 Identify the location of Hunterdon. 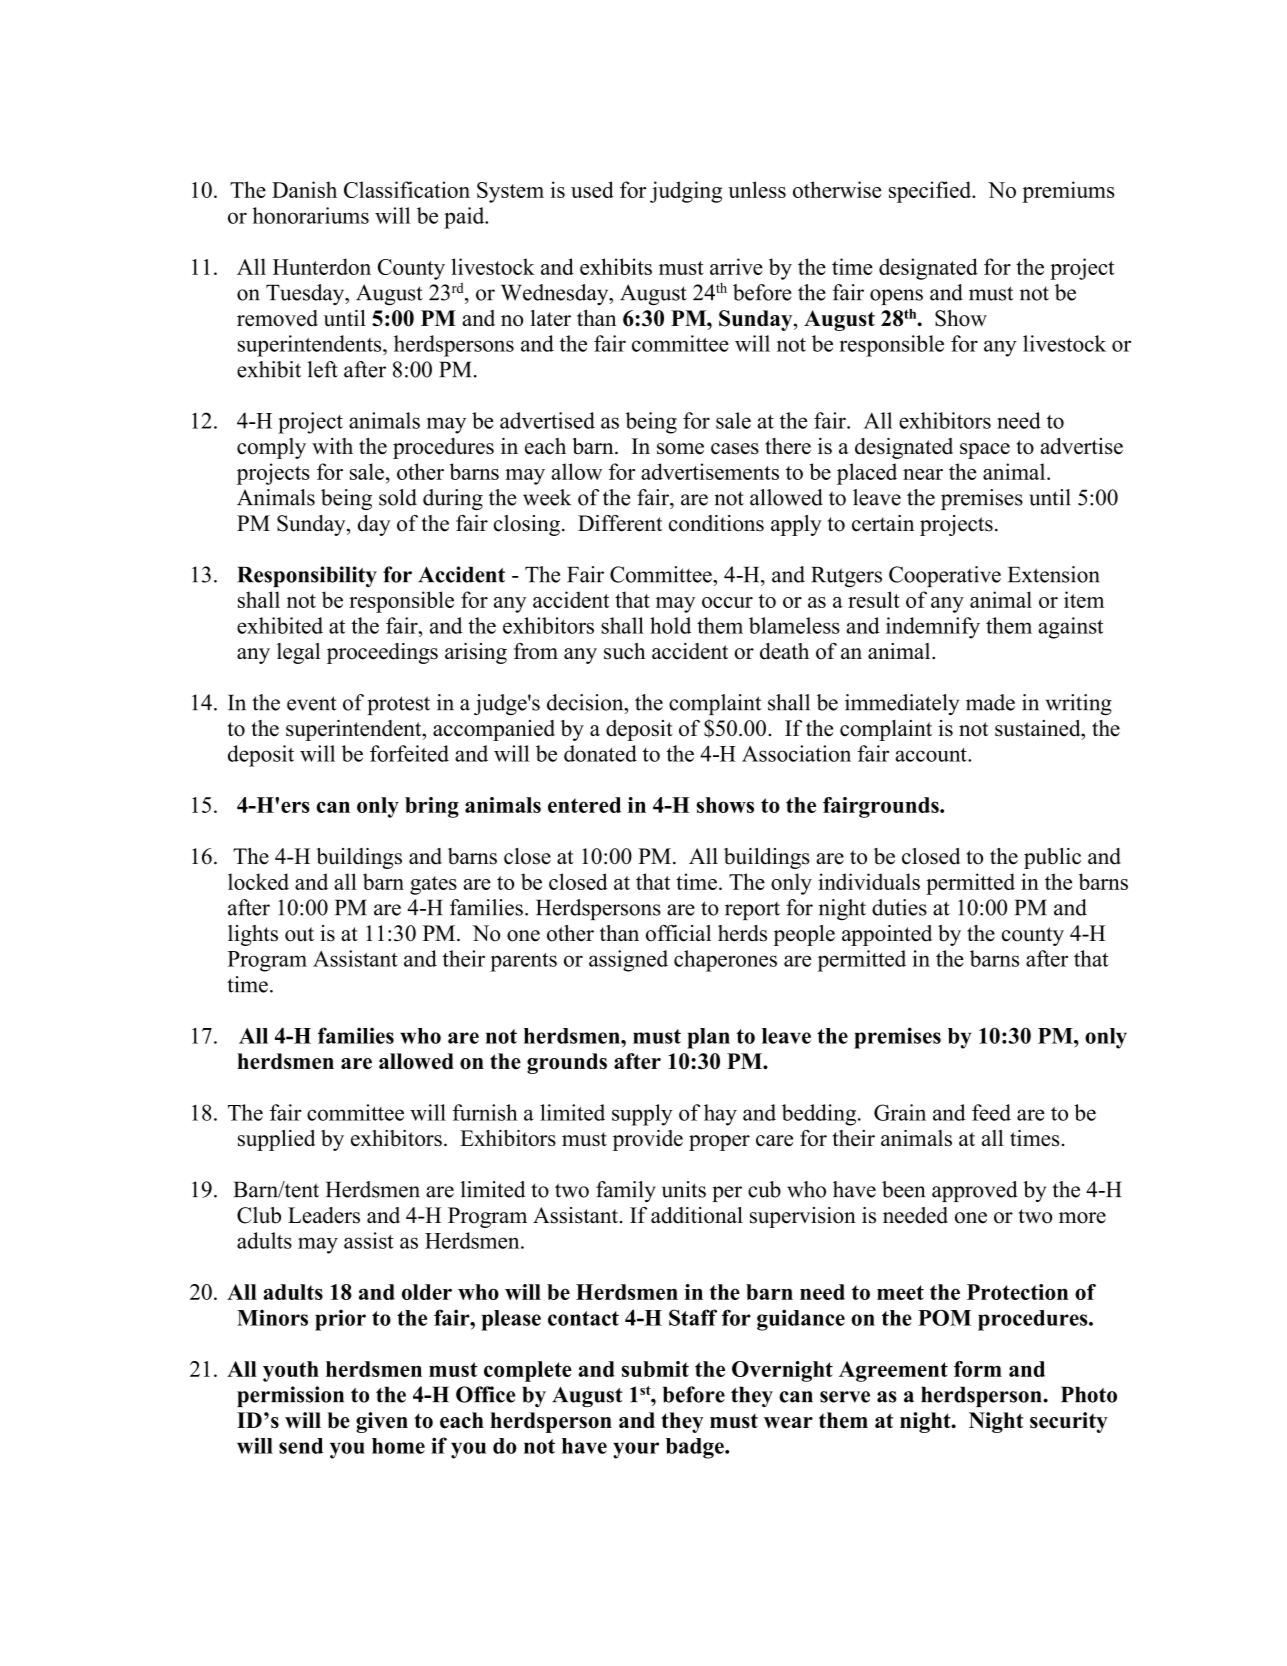
(322, 266).
